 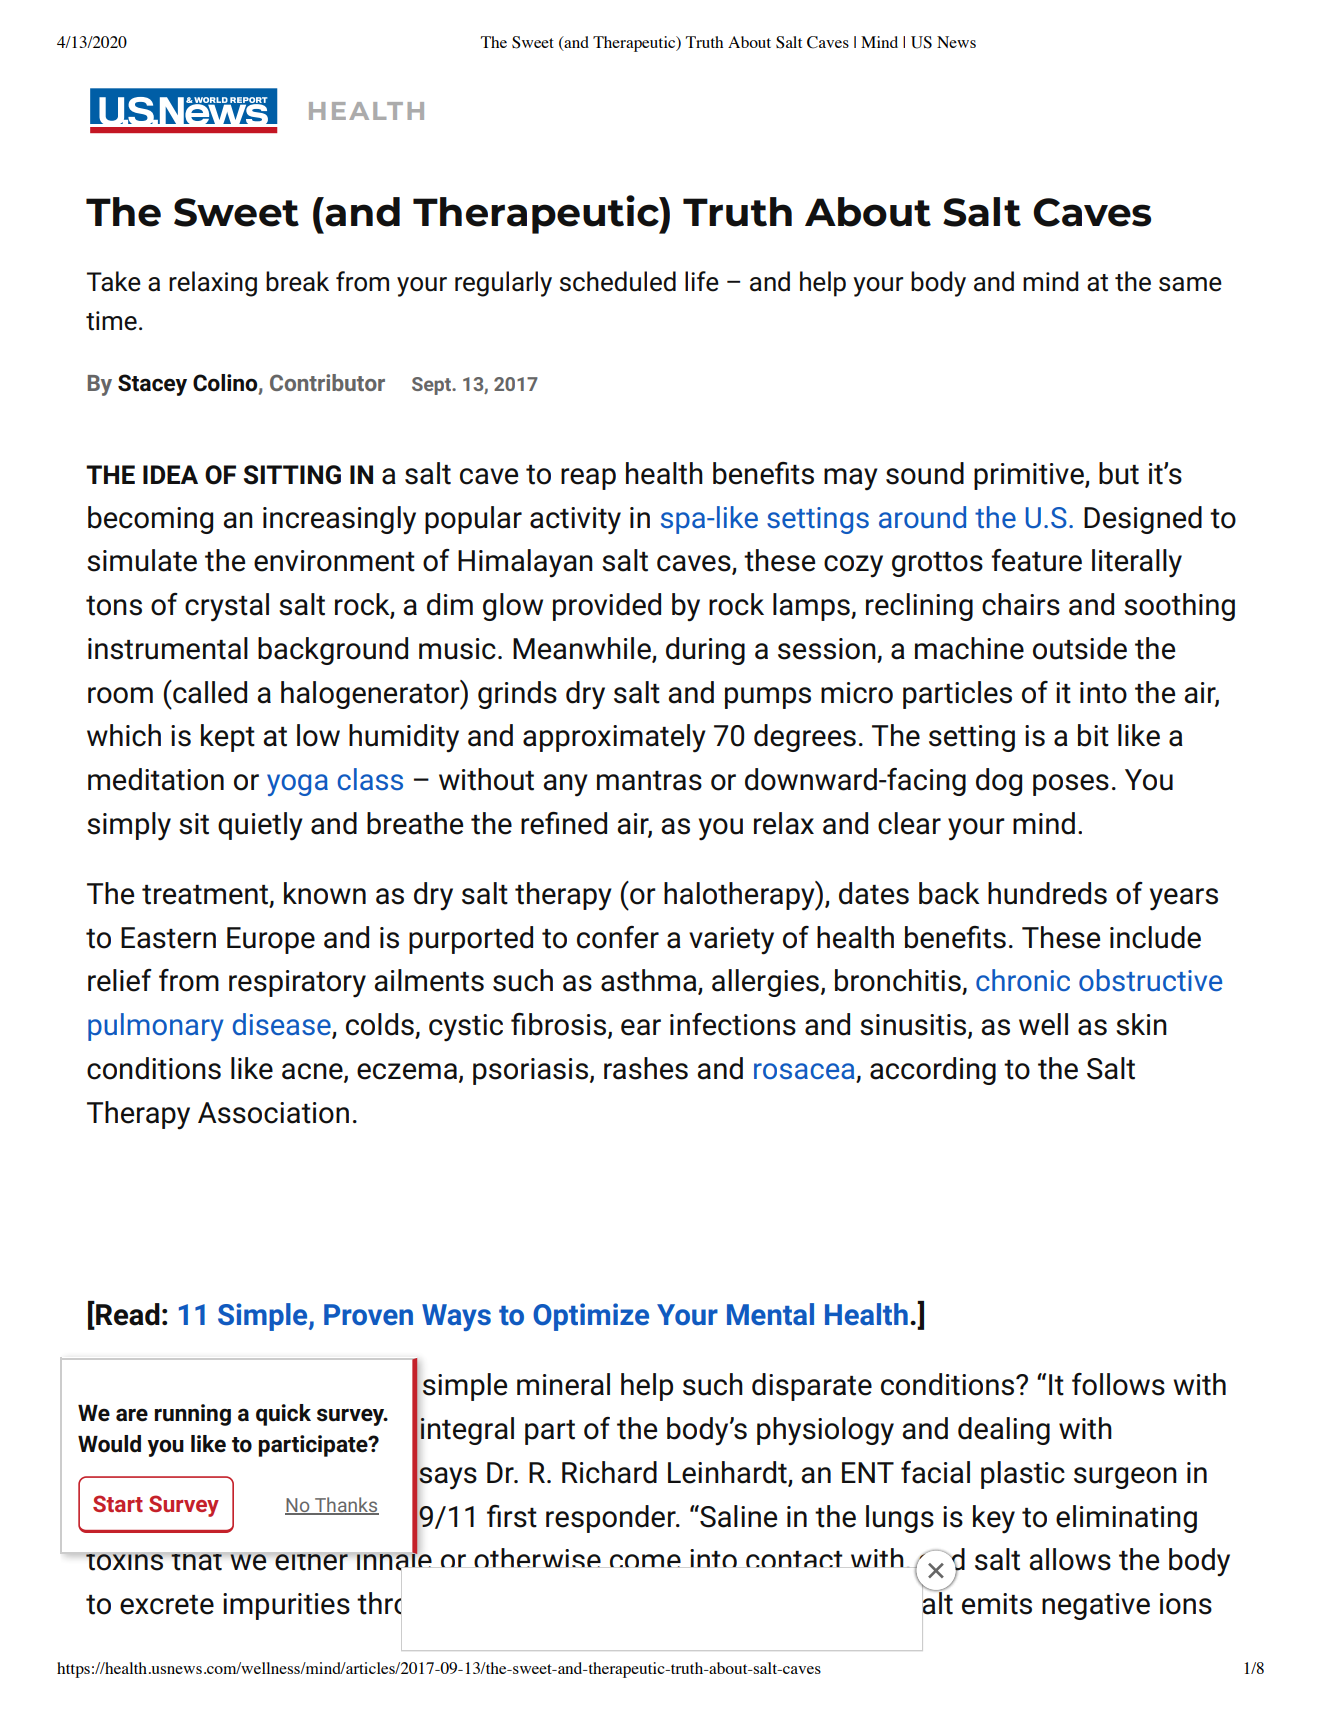 I want to click on break, so click(x=297, y=281).
